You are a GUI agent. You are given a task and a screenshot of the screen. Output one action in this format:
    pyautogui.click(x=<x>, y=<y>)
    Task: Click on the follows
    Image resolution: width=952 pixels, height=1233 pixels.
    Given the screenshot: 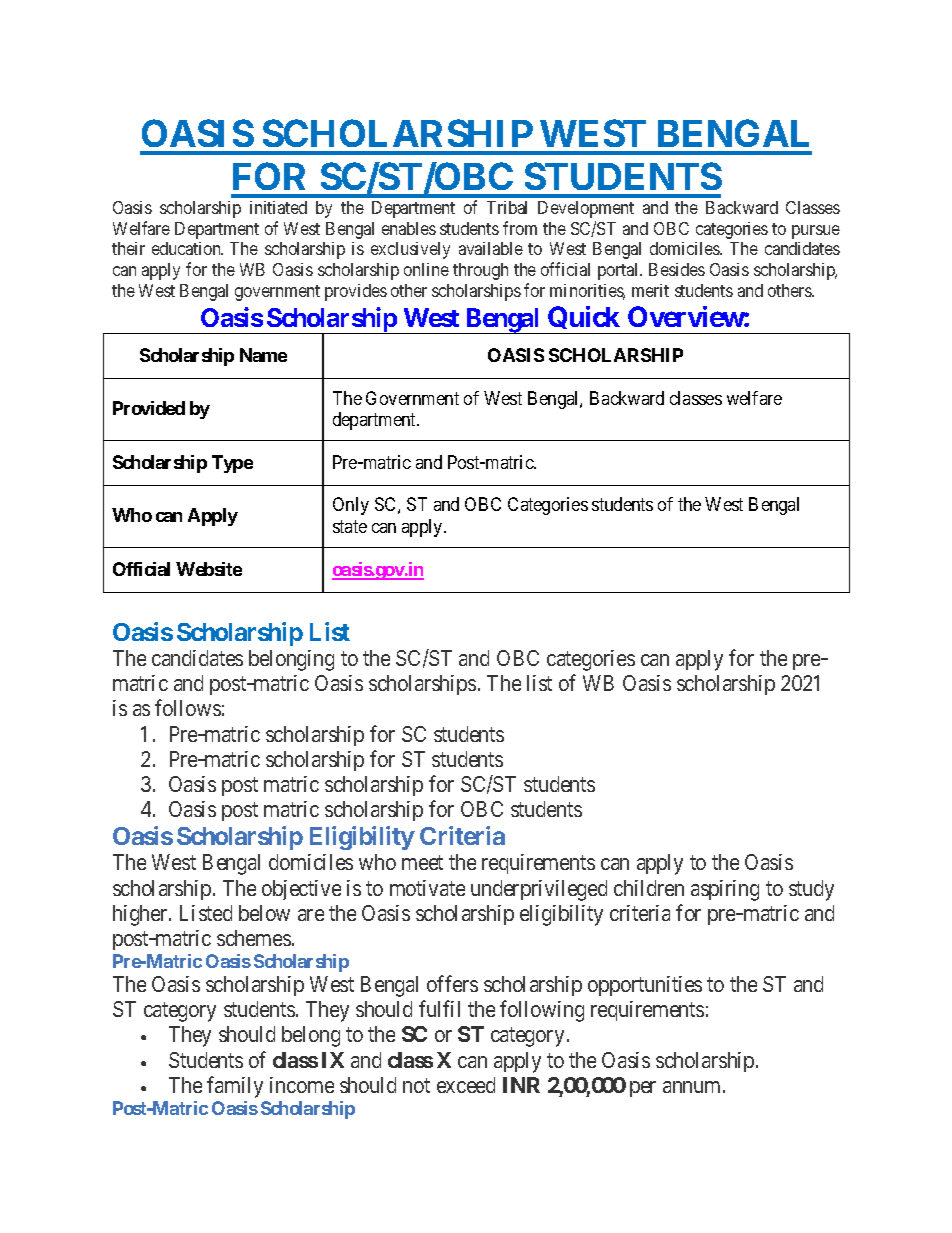 What is the action you would take?
    pyautogui.click(x=188, y=708)
